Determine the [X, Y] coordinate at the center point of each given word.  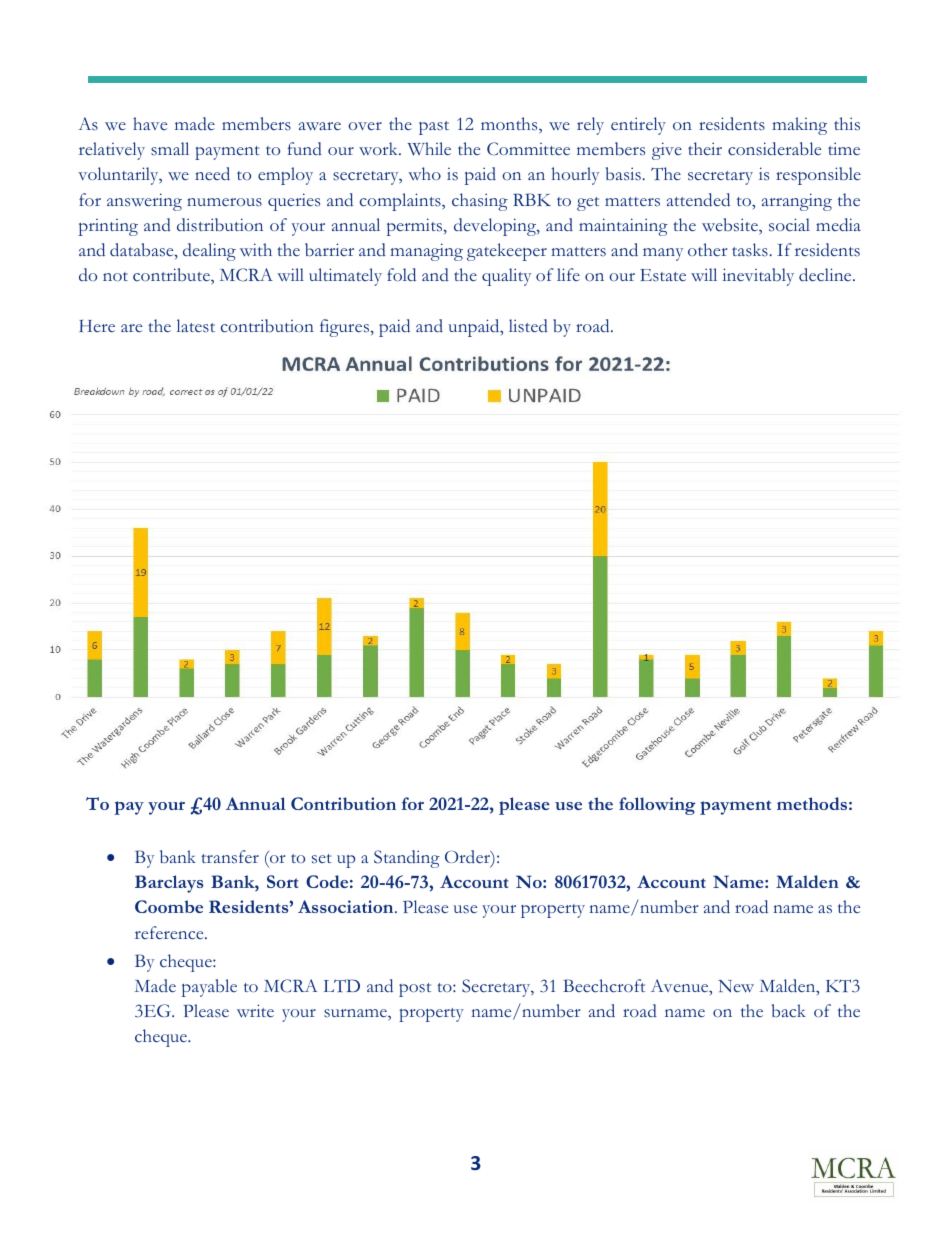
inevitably [758, 277]
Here [97, 326]
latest [196, 326]
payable [209, 988]
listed [528, 326]
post [415, 990]
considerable [774, 149]
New [736, 986]
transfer [230, 857]
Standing [407, 859]
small [170, 149]
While [429, 149]
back [789, 1011]
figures [345, 328]
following [657, 806]
